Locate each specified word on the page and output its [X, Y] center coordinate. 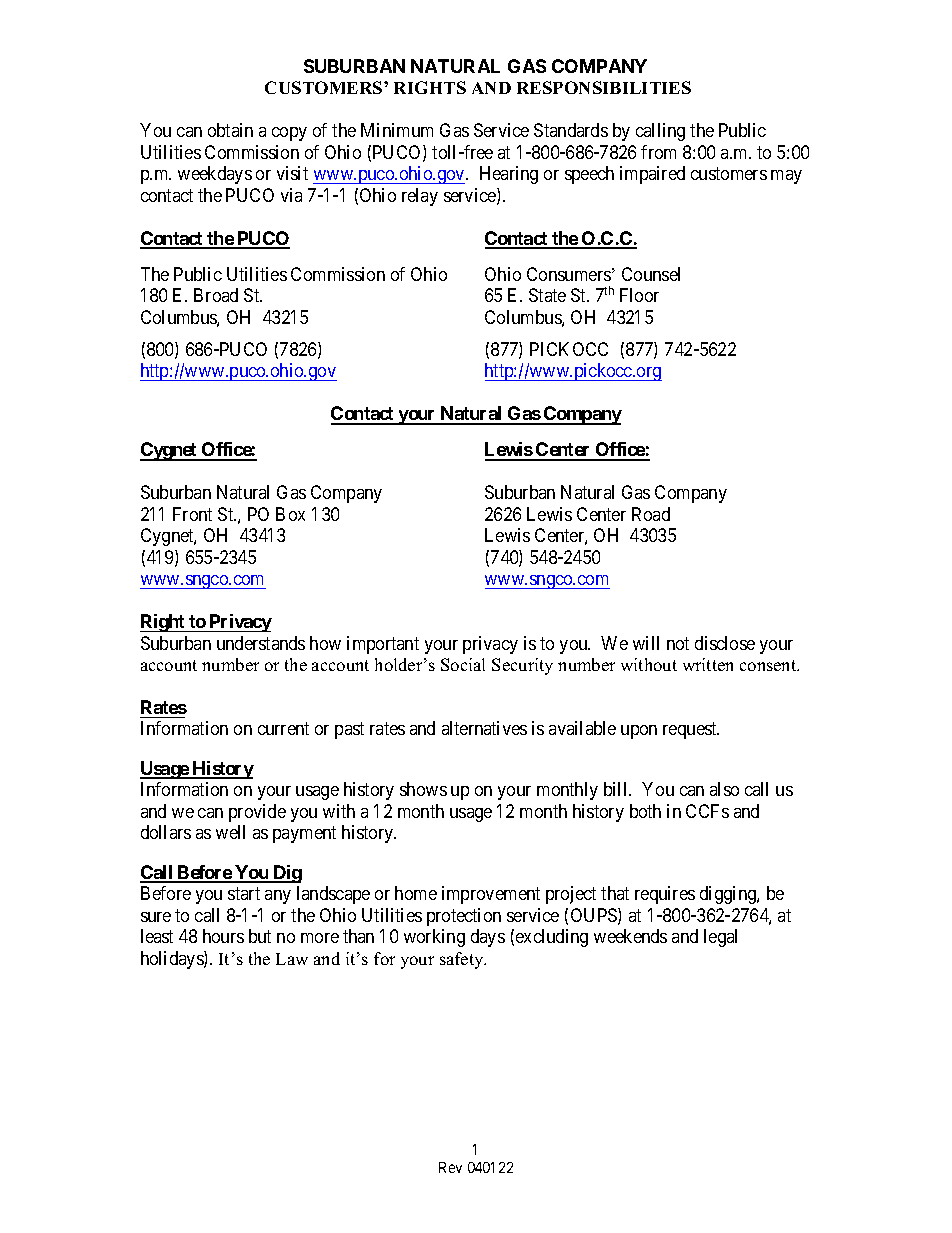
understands [261, 643]
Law [292, 959]
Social [463, 664]
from [658, 152]
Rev [450, 1167]
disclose [725, 643]
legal [720, 938]
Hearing [509, 175]
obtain [230, 130]
